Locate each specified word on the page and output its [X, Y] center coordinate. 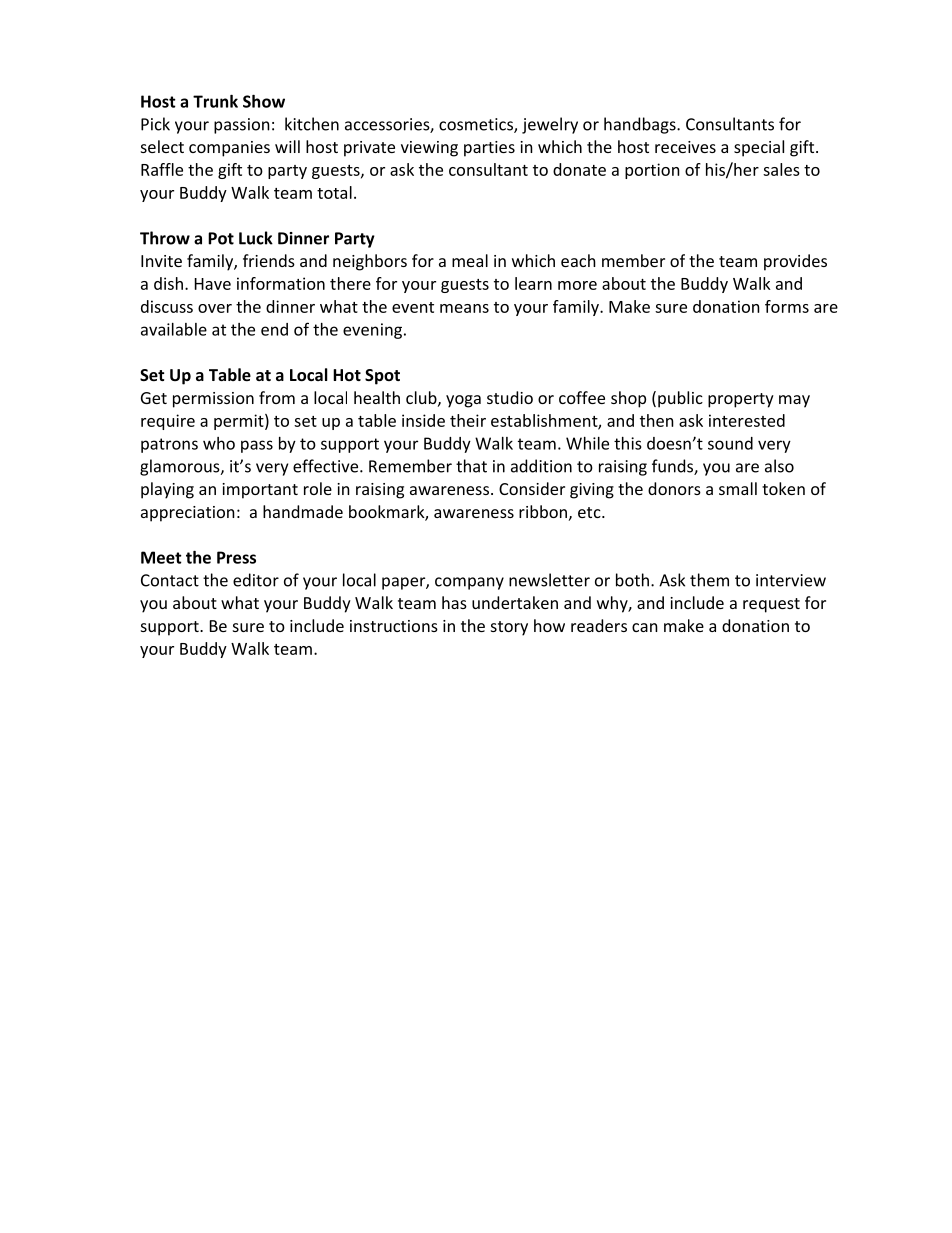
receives [685, 147]
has [454, 602]
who [219, 443]
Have [213, 284]
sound [730, 443]
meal [470, 260]
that [471, 466]
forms [787, 306]
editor [256, 580]
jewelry [550, 125]
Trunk [215, 101]
